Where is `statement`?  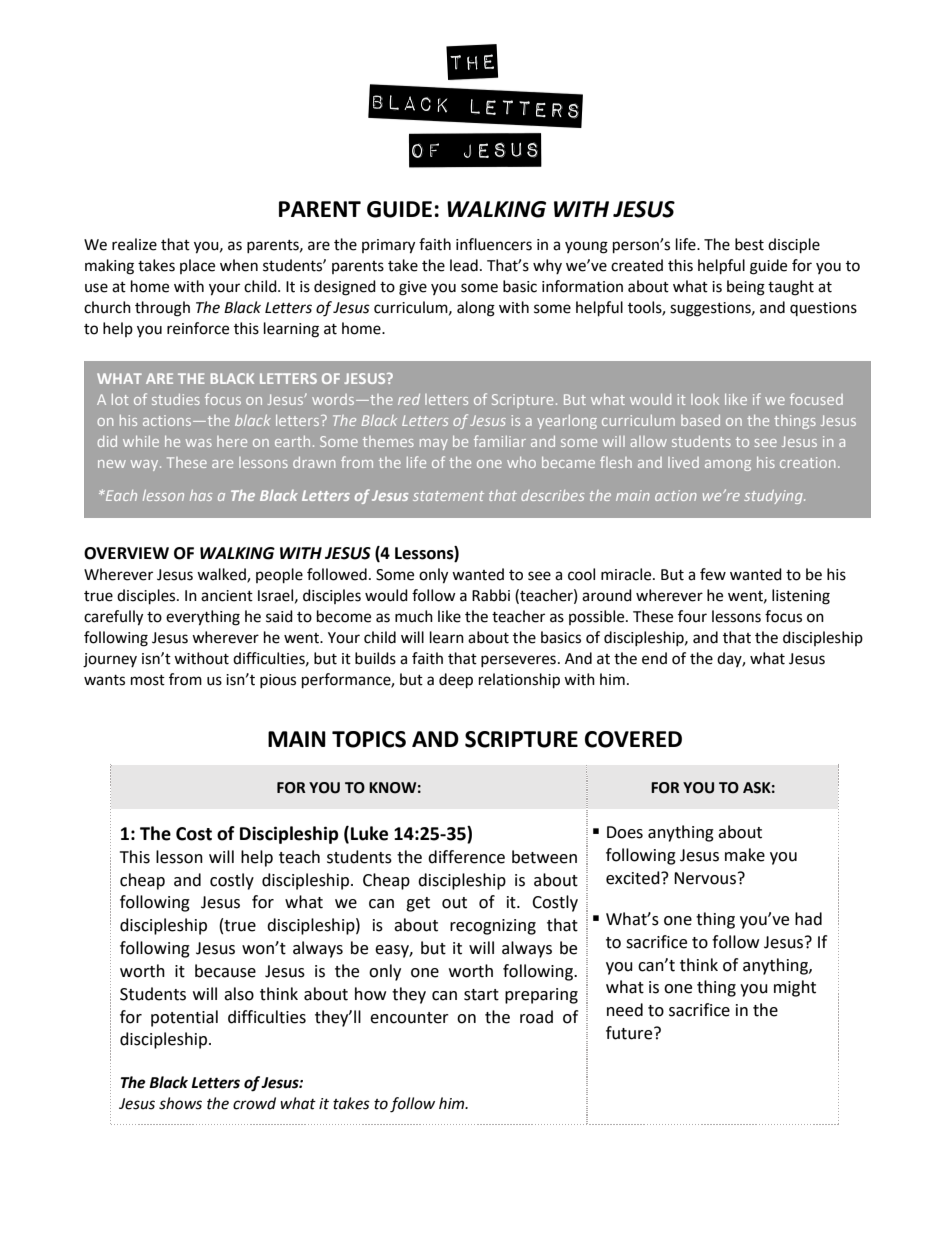
statement is located at coordinates (448, 496).
